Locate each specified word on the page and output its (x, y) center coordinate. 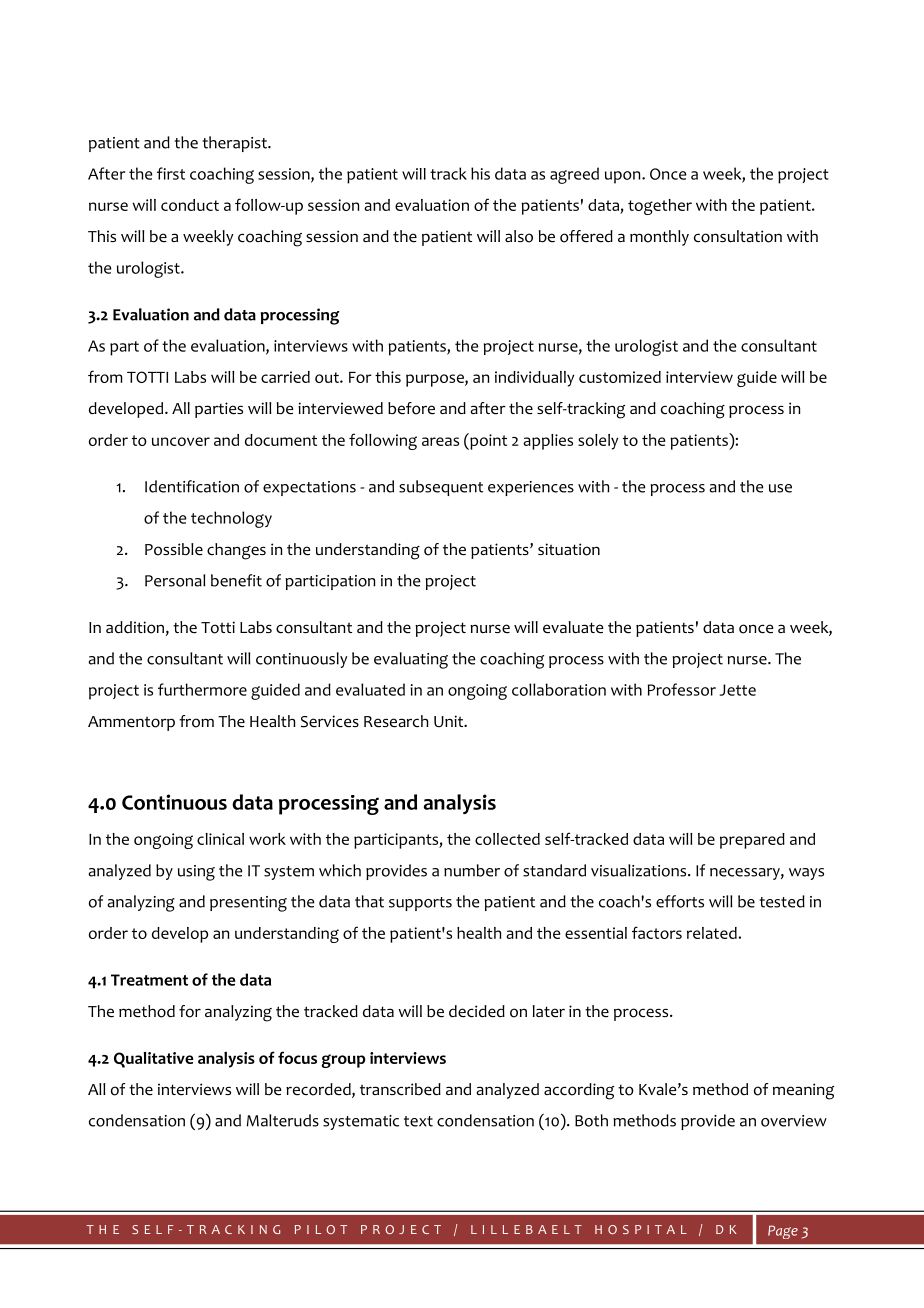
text (418, 1121)
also (519, 236)
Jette (738, 690)
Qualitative (153, 1060)
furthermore (202, 689)
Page (783, 1232)
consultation (738, 236)
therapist (235, 144)
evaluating (411, 660)
